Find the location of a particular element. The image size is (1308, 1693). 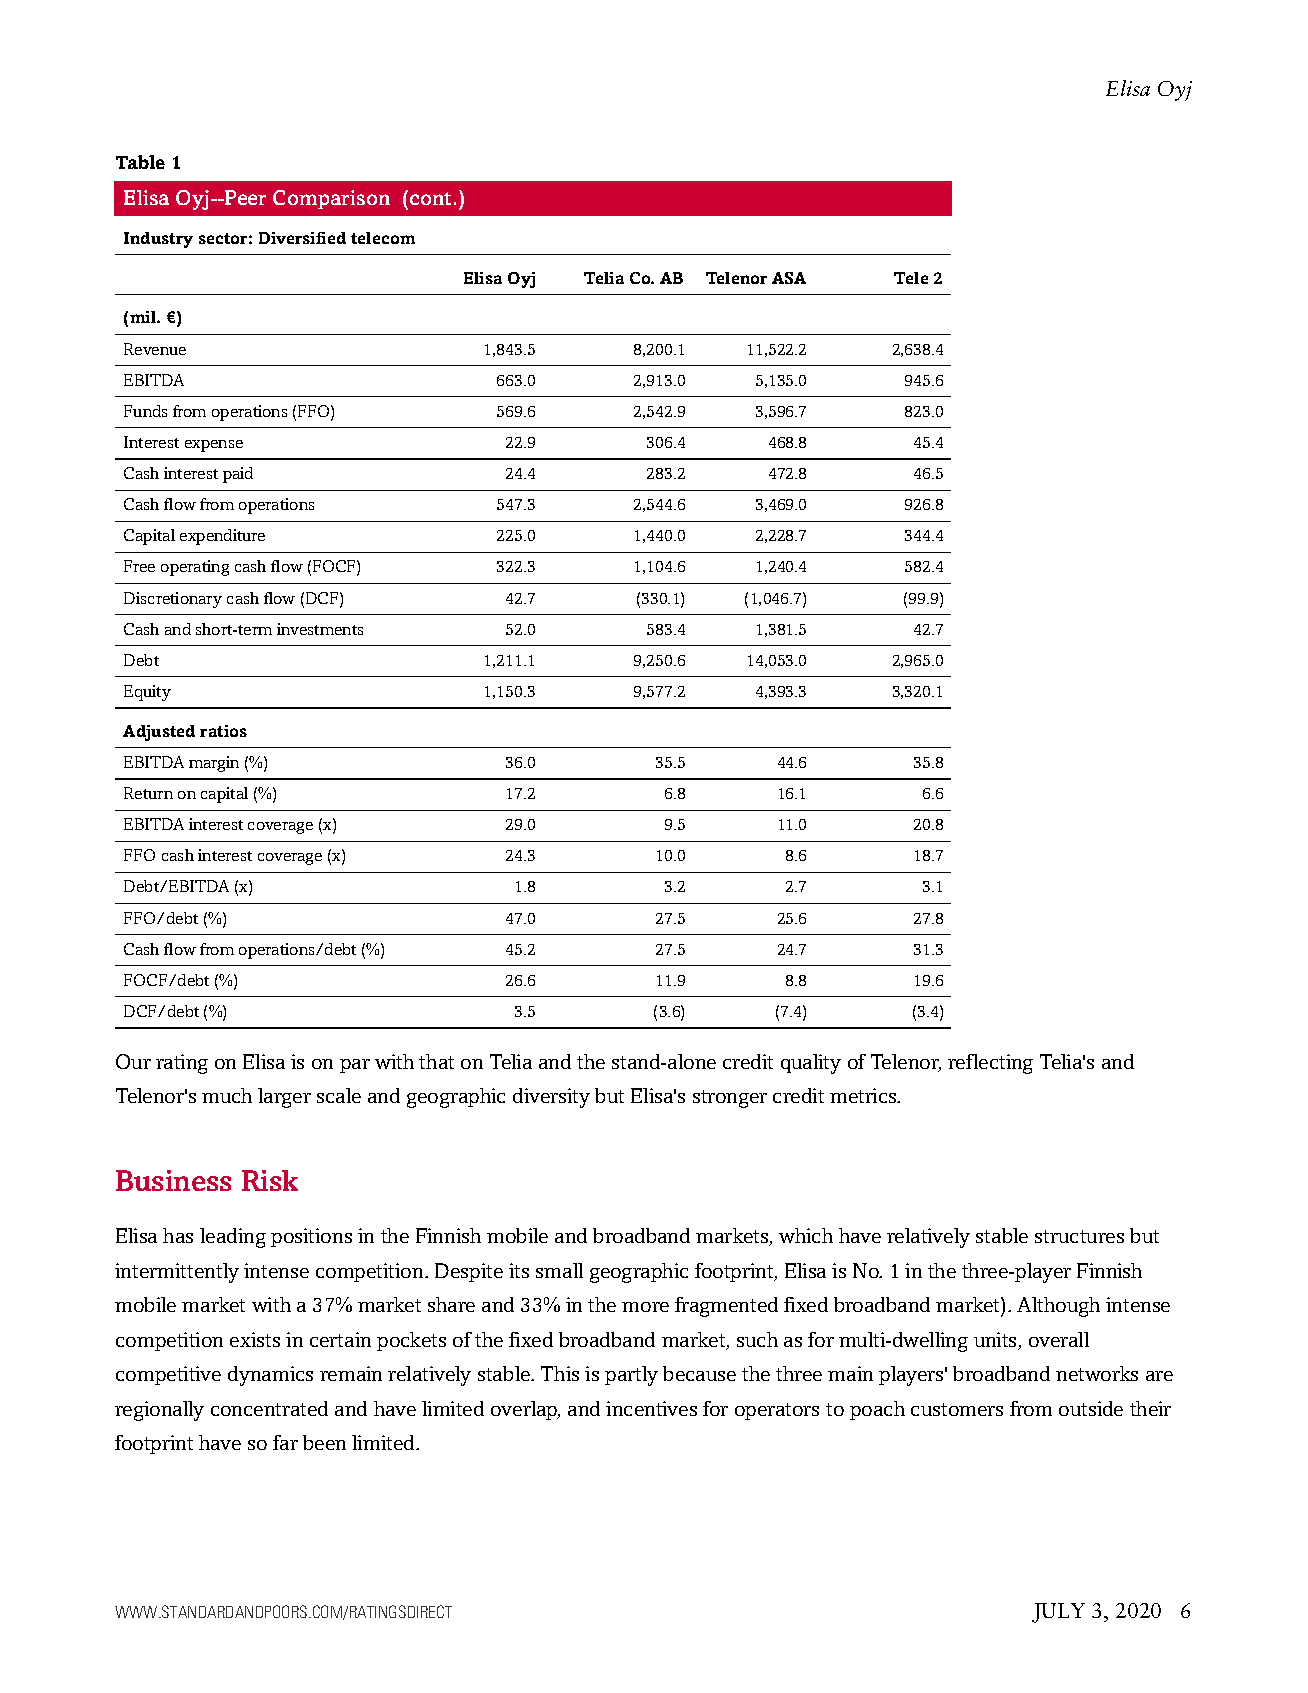

leading is located at coordinates (233, 1238).
